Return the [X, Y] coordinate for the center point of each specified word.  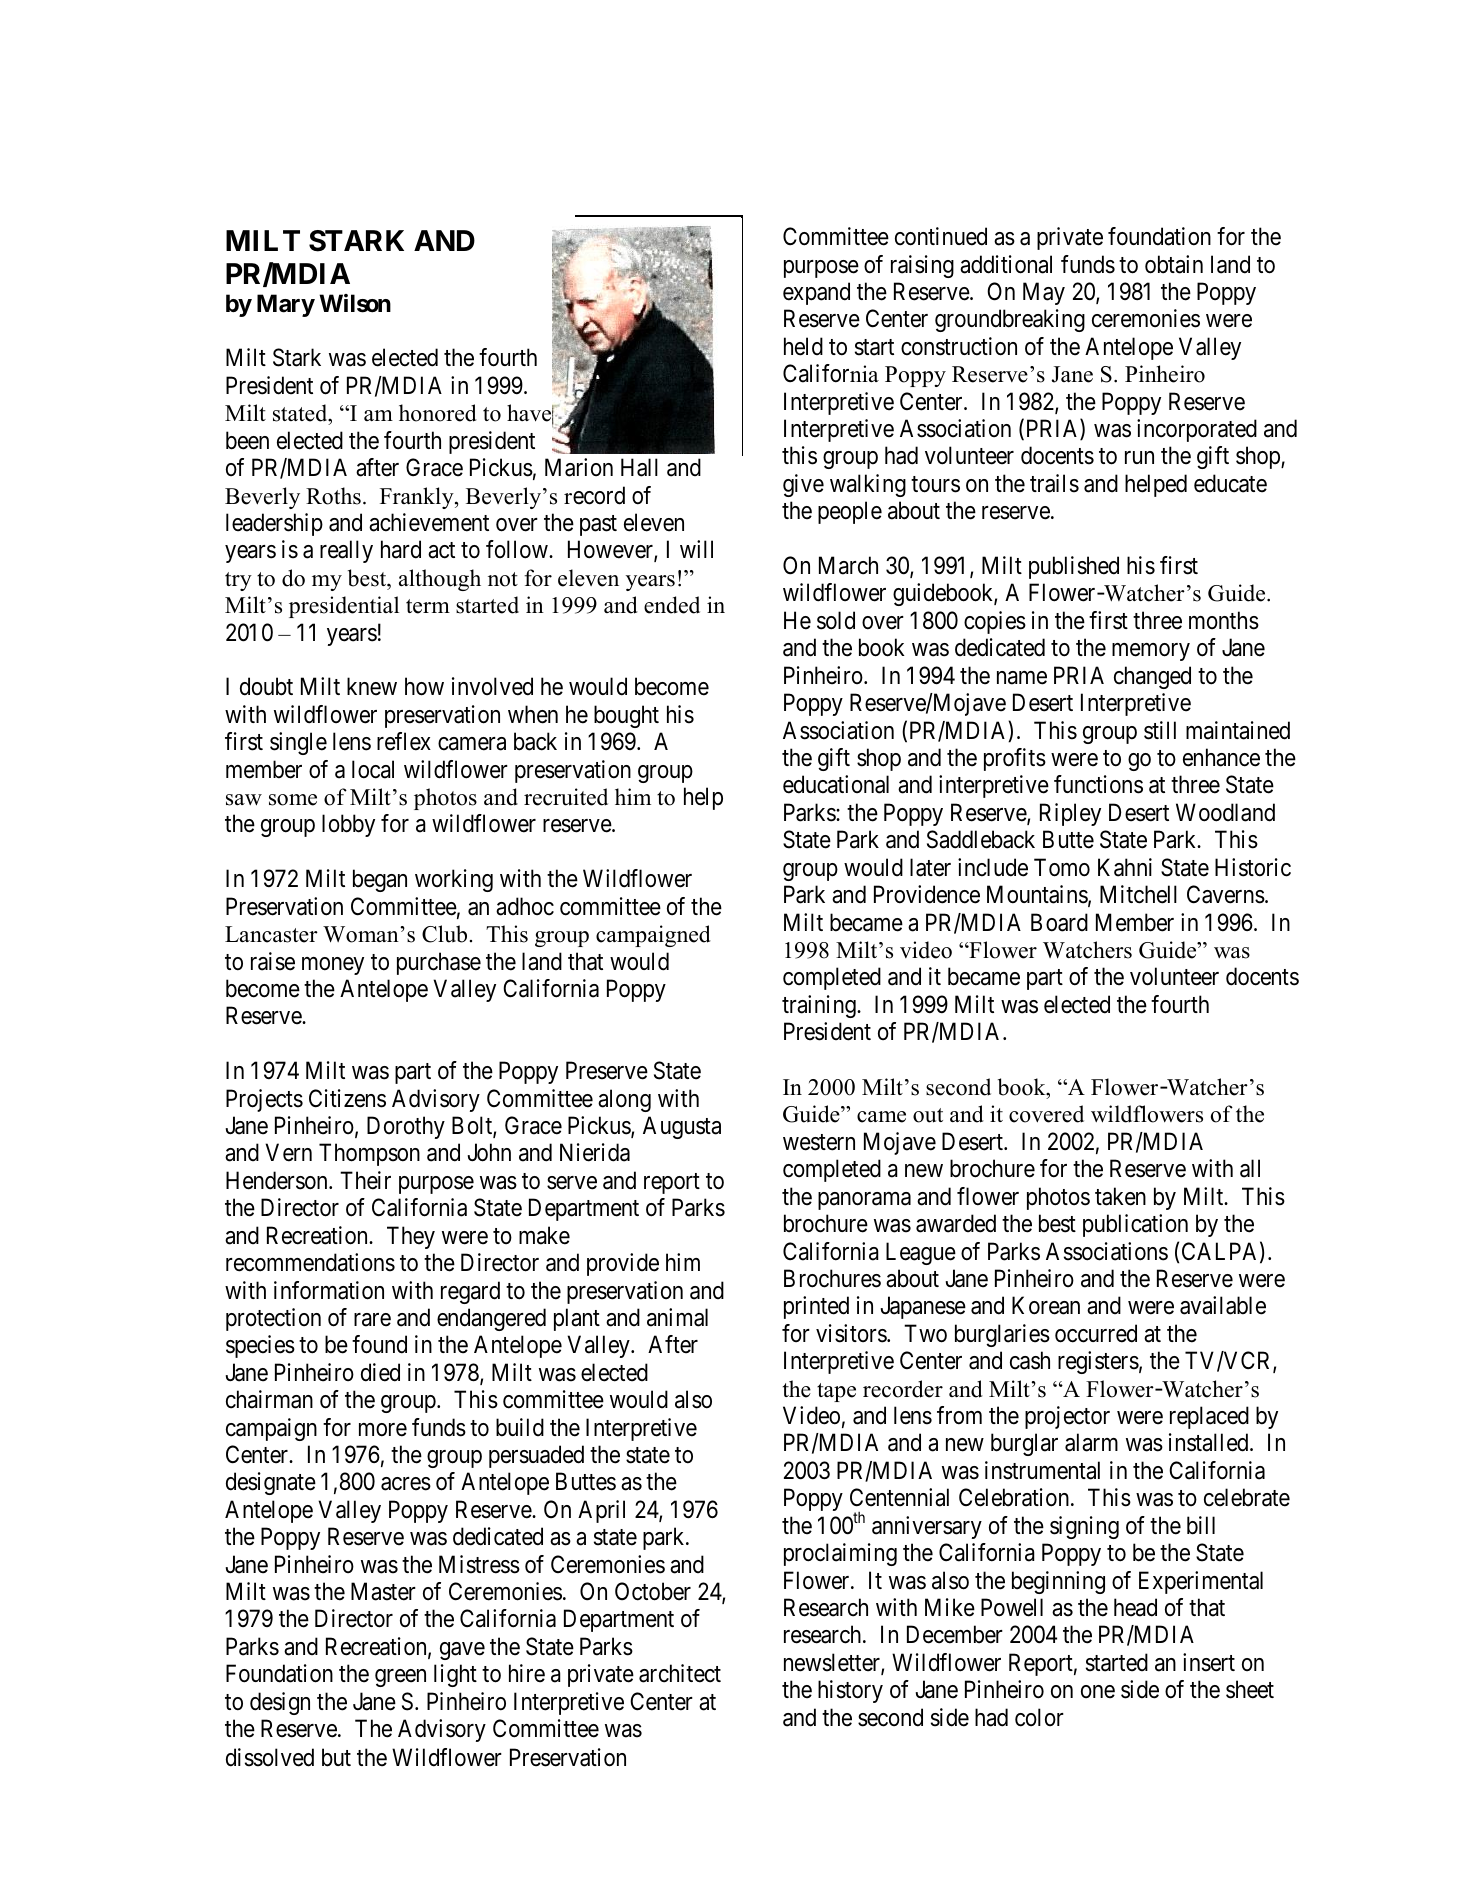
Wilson [355, 303]
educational [836, 784]
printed [816, 1307]
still [1160, 730]
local [373, 769]
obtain [1174, 264]
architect [680, 1673]
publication [1135, 1225]
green [400, 1678]
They [411, 1237]
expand [816, 293]
